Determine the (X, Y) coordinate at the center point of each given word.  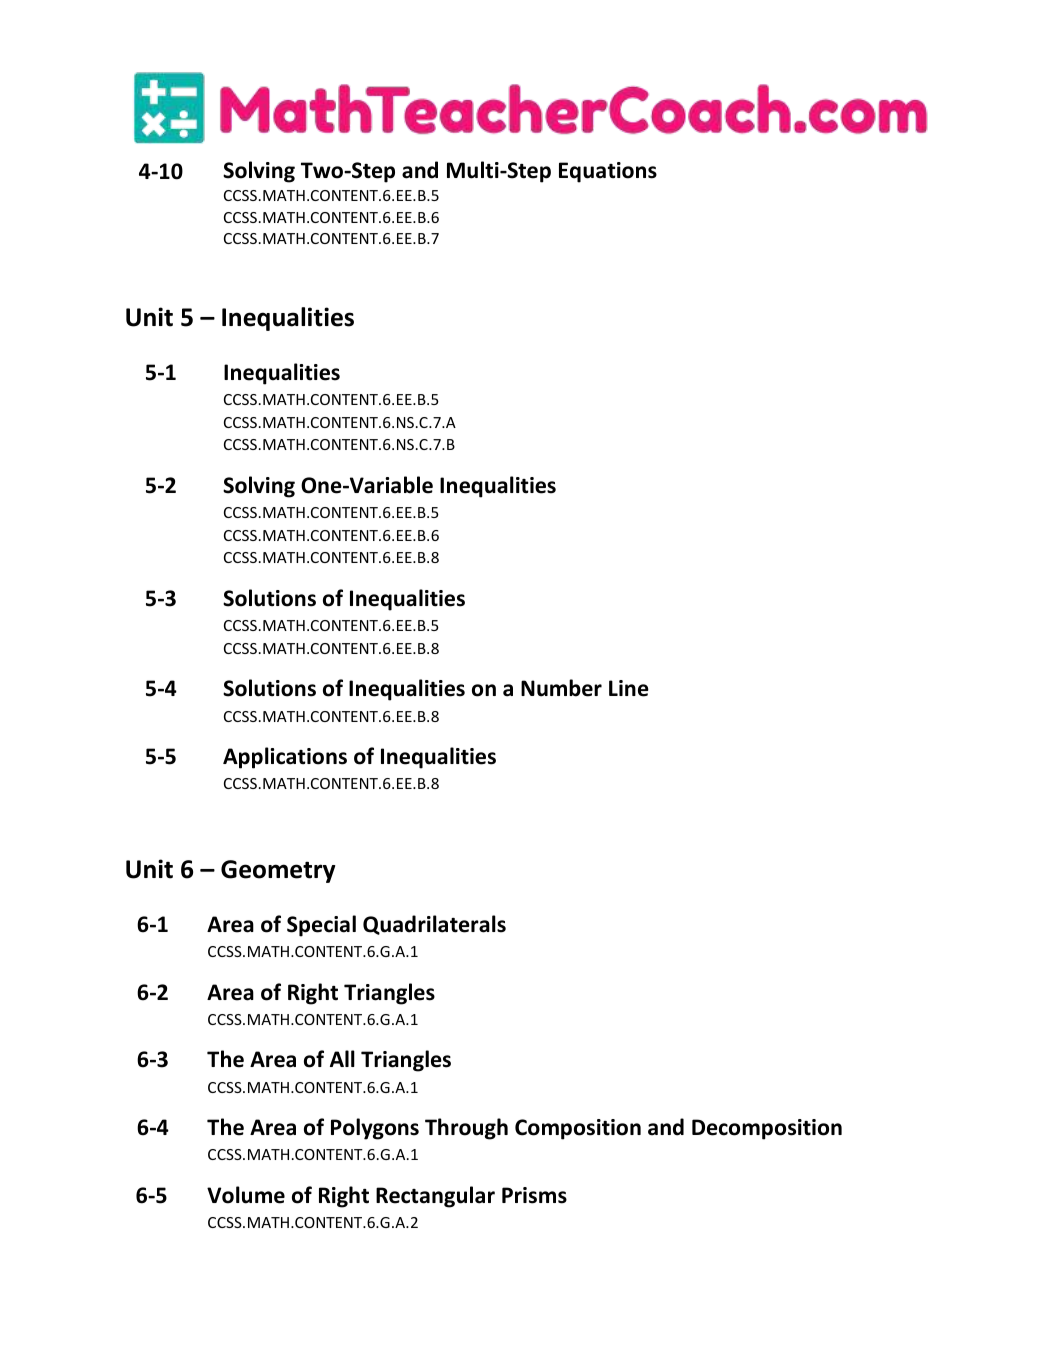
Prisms (534, 1195)
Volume (246, 1195)
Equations (608, 172)
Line (629, 688)
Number (561, 688)
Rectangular (435, 1197)
